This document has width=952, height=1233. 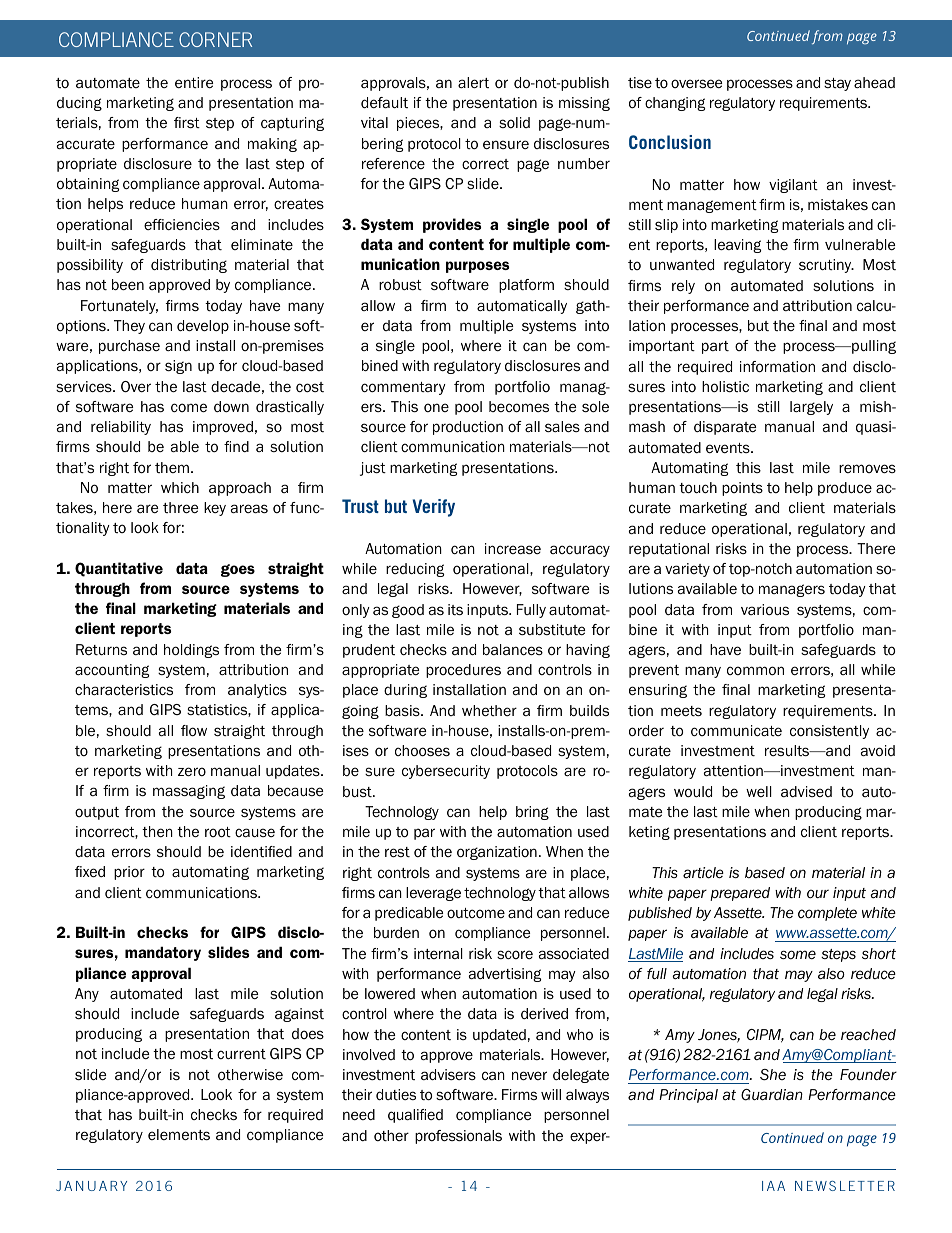 I want to click on solid, so click(x=514, y=122).
